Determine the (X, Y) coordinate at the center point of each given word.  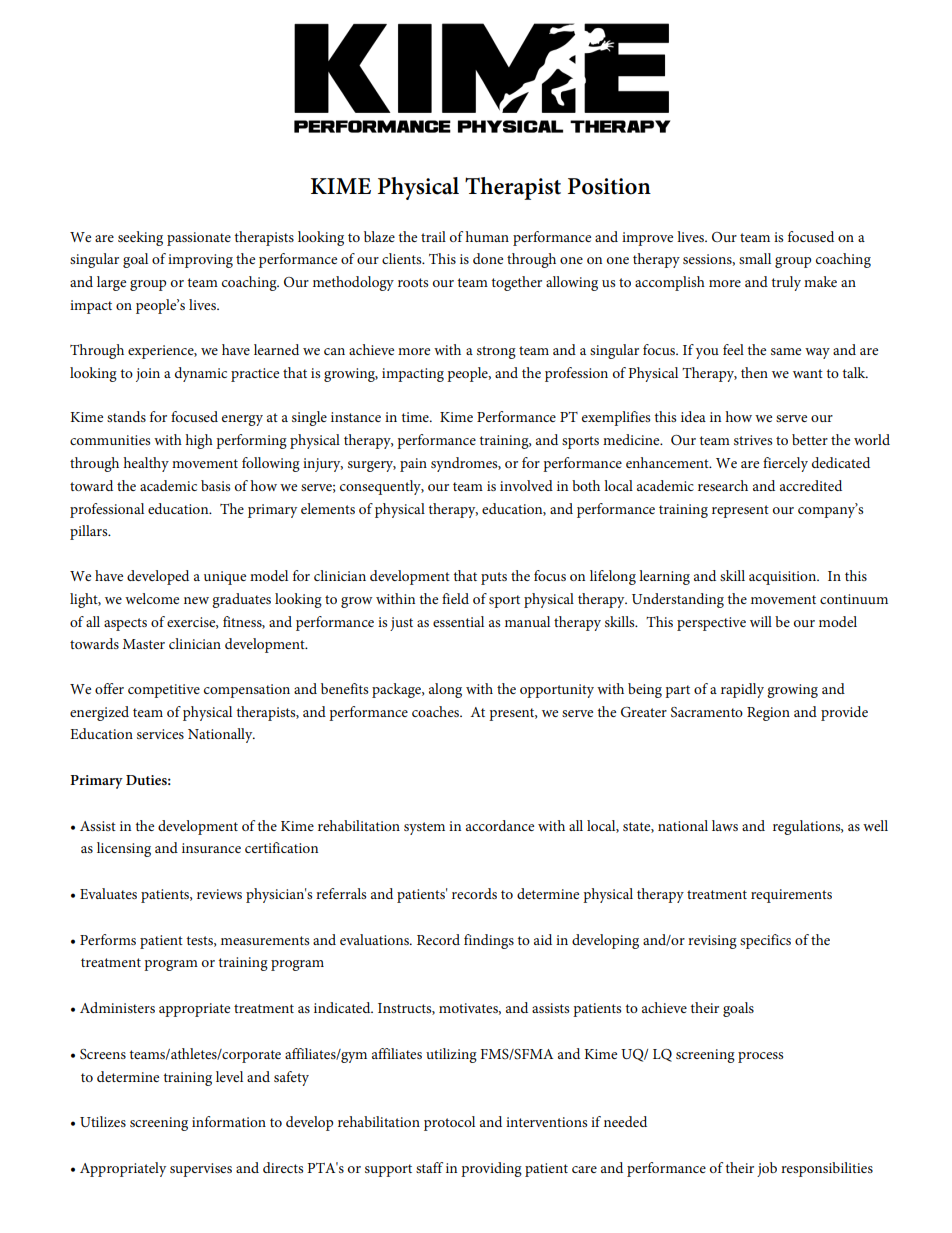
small (755, 258)
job (767, 1169)
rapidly (742, 690)
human (487, 236)
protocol (449, 1123)
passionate (199, 239)
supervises (201, 1170)
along (445, 690)
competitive (164, 691)
